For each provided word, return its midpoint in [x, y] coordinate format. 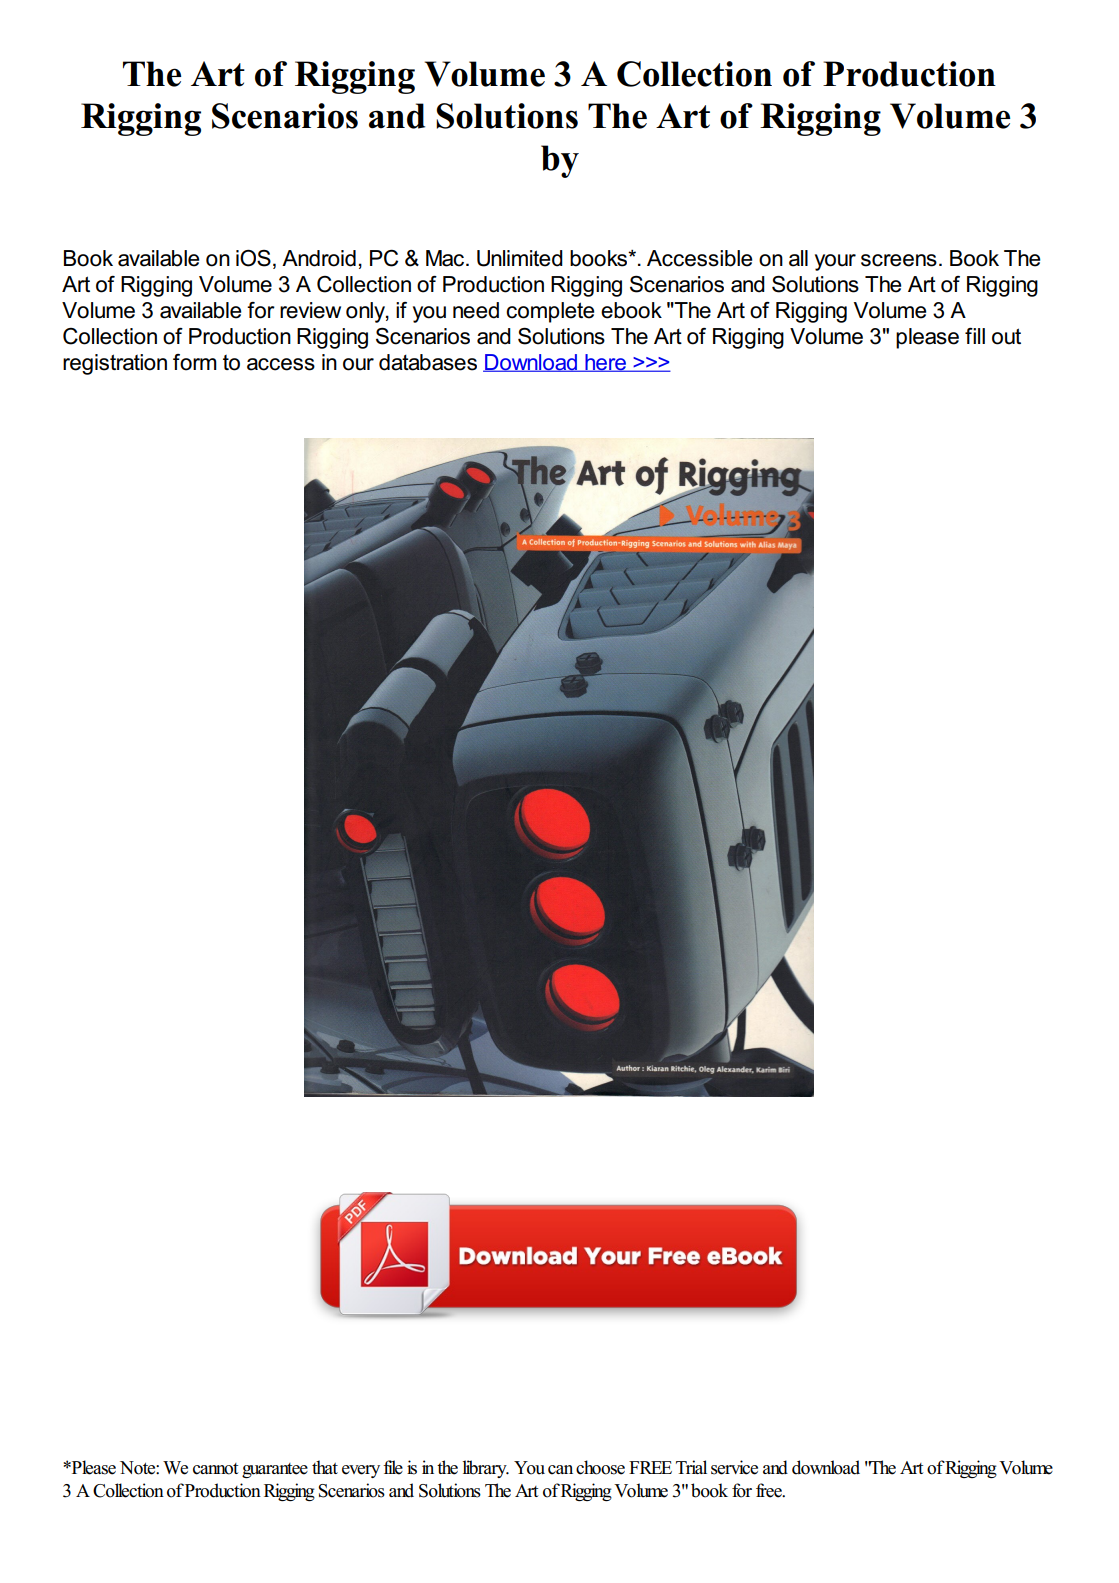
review [310, 310]
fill [975, 336]
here [605, 363]
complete [550, 312]
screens [899, 260]
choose [600, 1467]
